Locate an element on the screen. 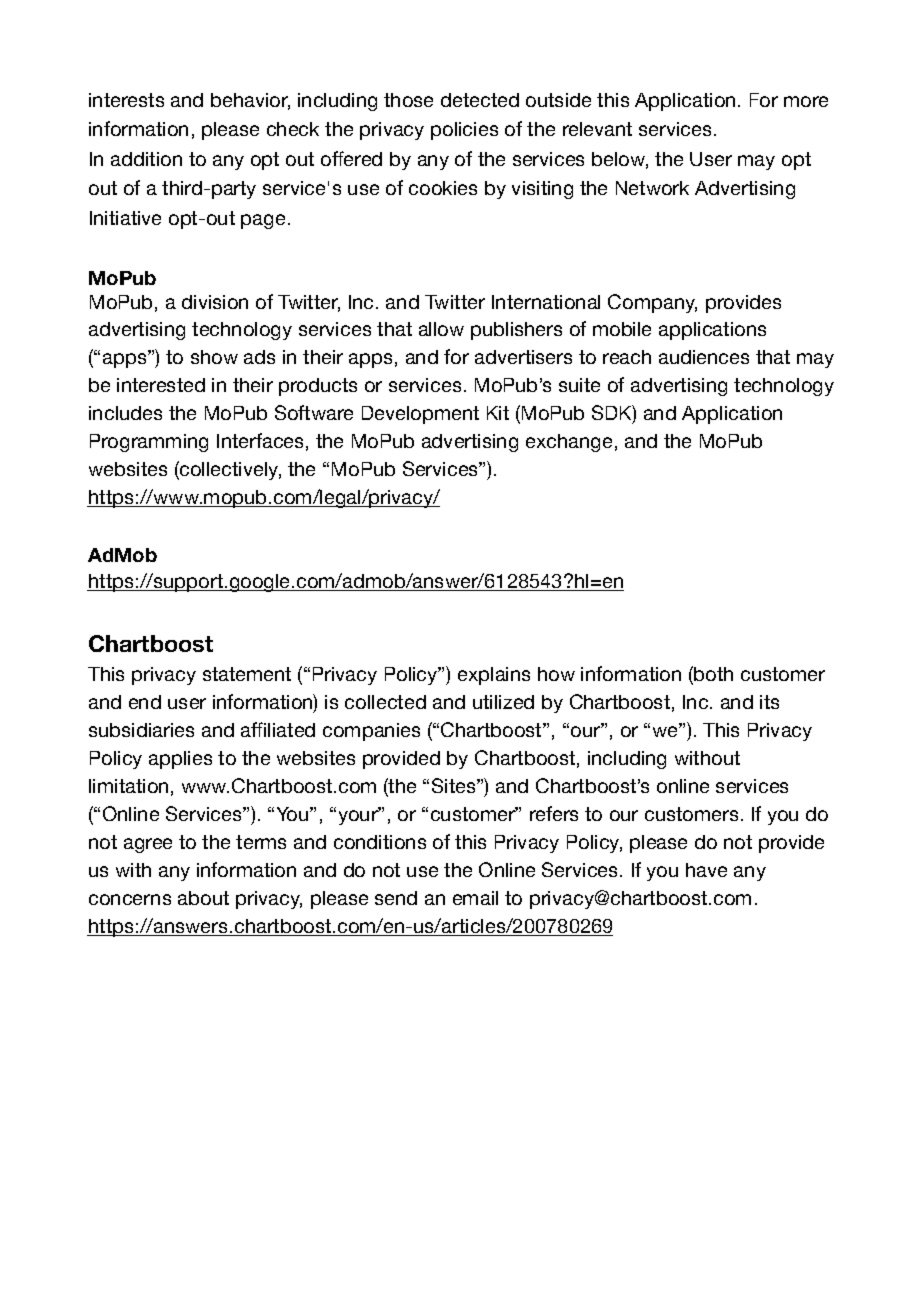 Image resolution: width=924 pixels, height=1308 pixels. Company is located at coordinates (652, 303).
